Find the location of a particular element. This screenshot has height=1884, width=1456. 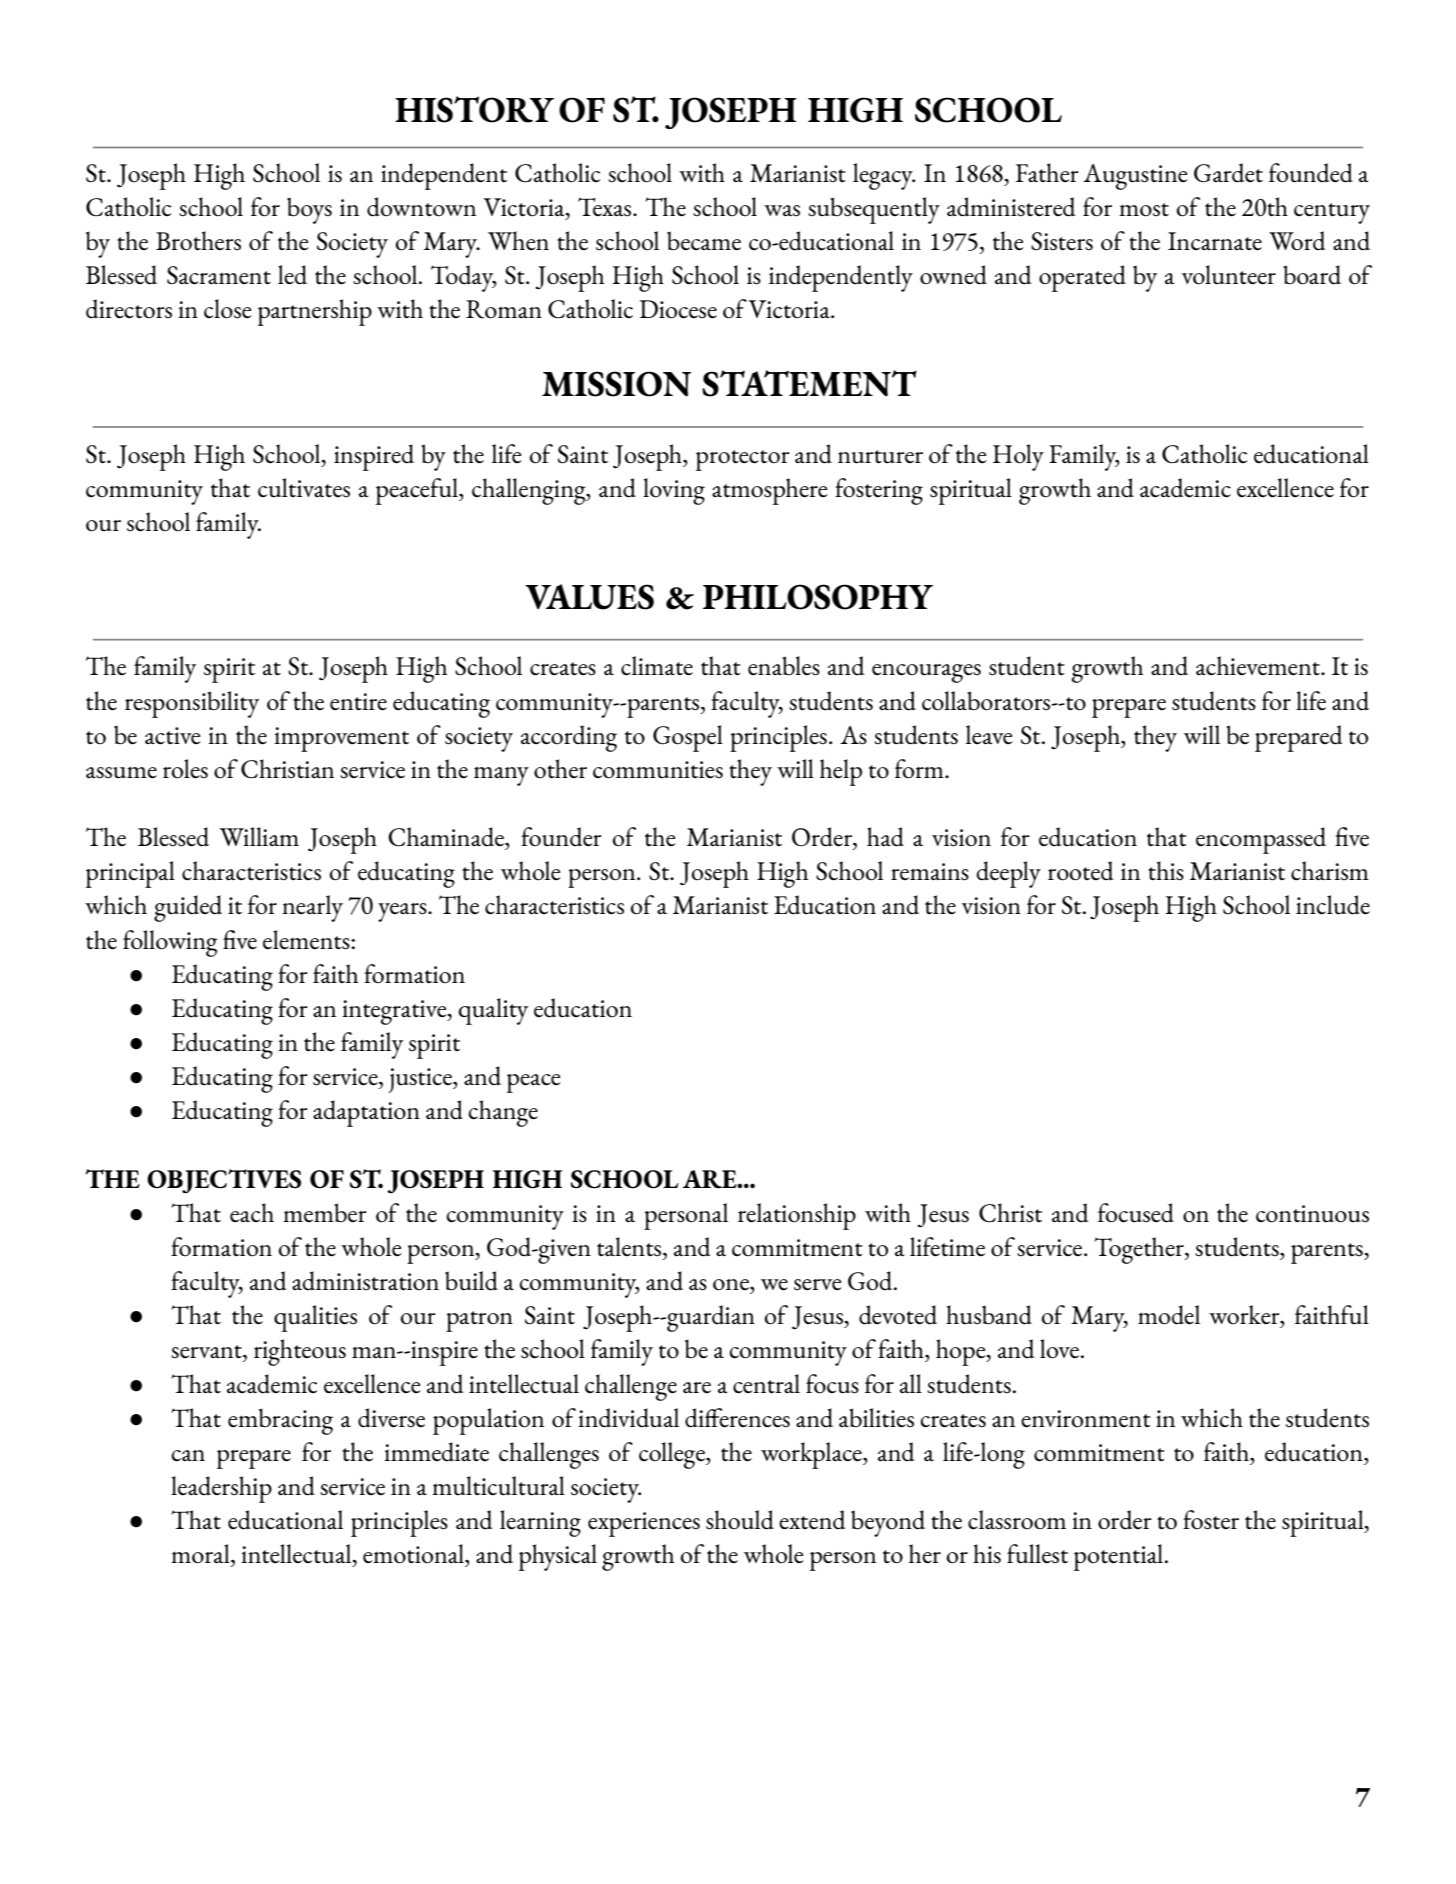

adaptation is located at coordinates (366, 1113).
